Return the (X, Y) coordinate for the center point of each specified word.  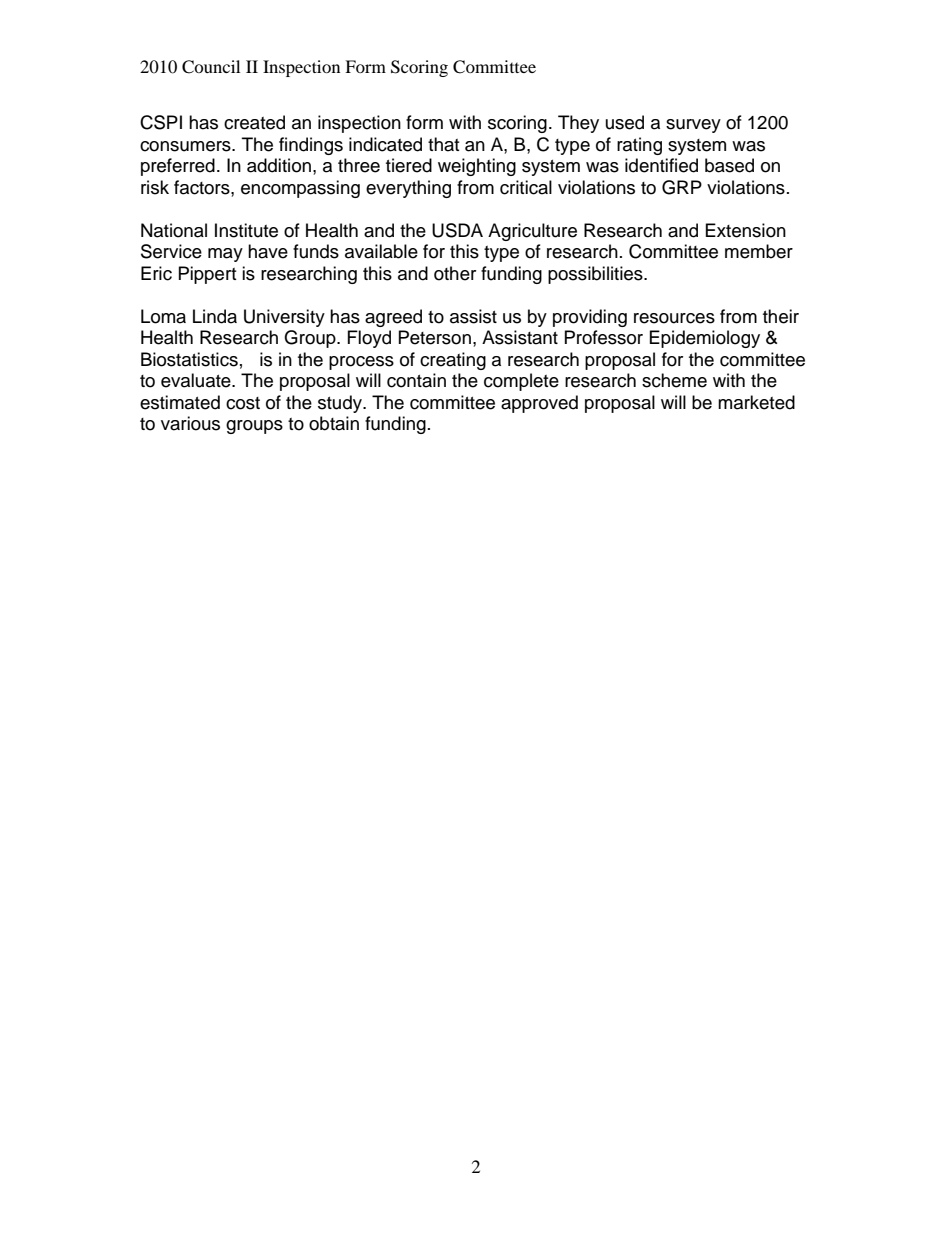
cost (243, 403)
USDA (457, 230)
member (759, 251)
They (578, 124)
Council (211, 67)
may (225, 255)
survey (693, 126)
